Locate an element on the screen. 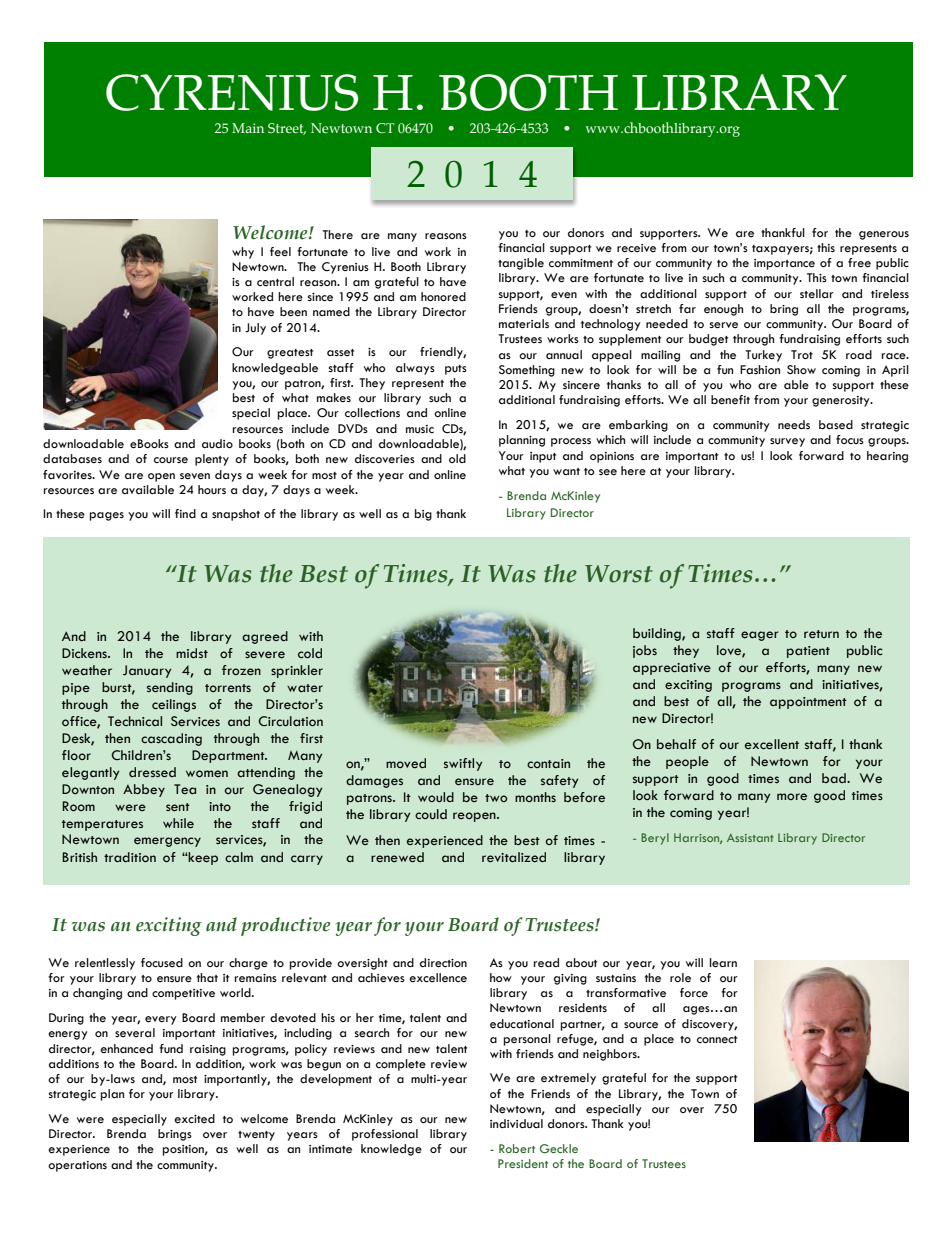 Image resolution: width=952 pixels, height=1233 pixels. individual is located at coordinates (516, 1124).
